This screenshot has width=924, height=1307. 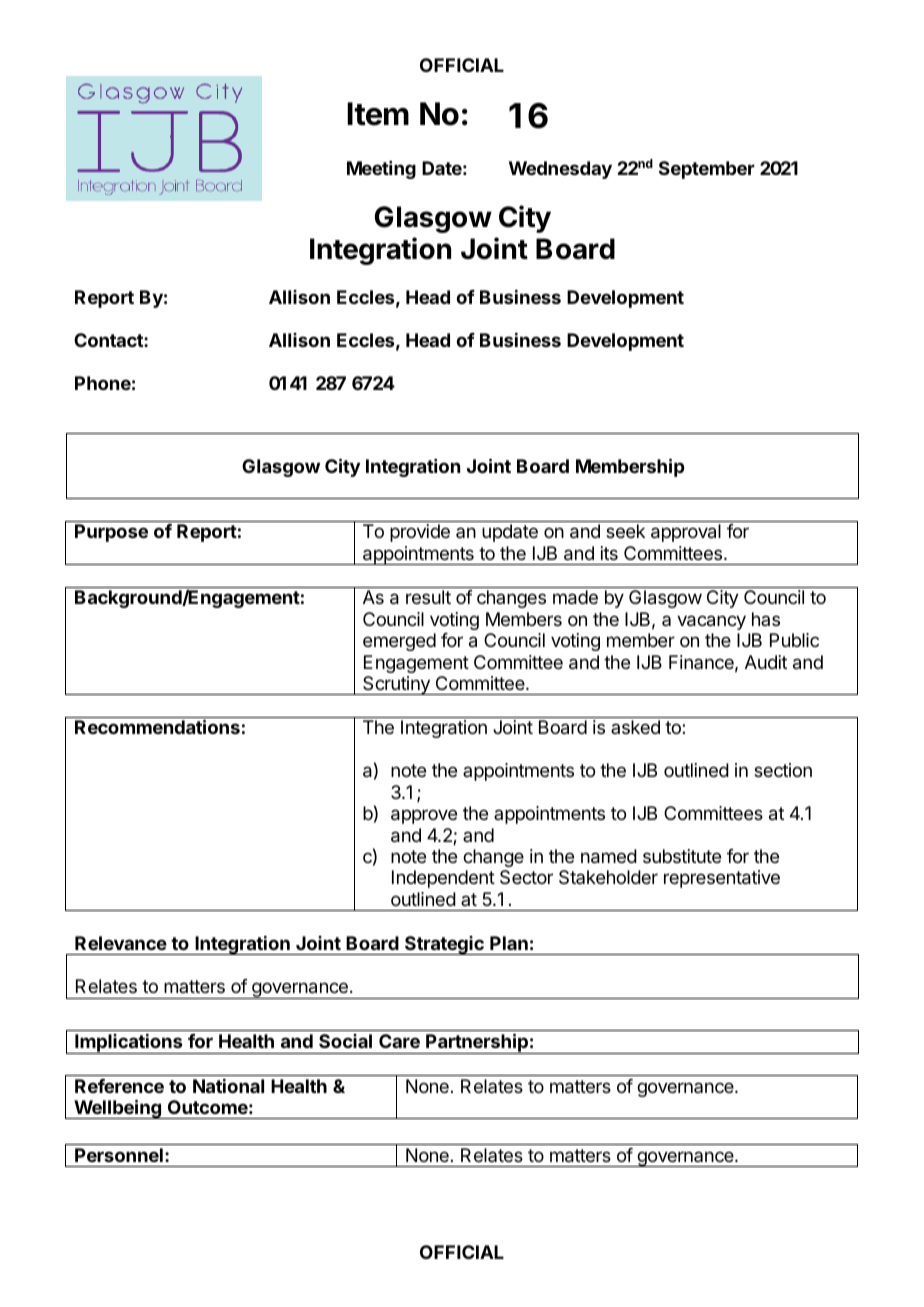 What do you see at coordinates (378, 114) in the screenshot?
I see `Item` at bounding box center [378, 114].
